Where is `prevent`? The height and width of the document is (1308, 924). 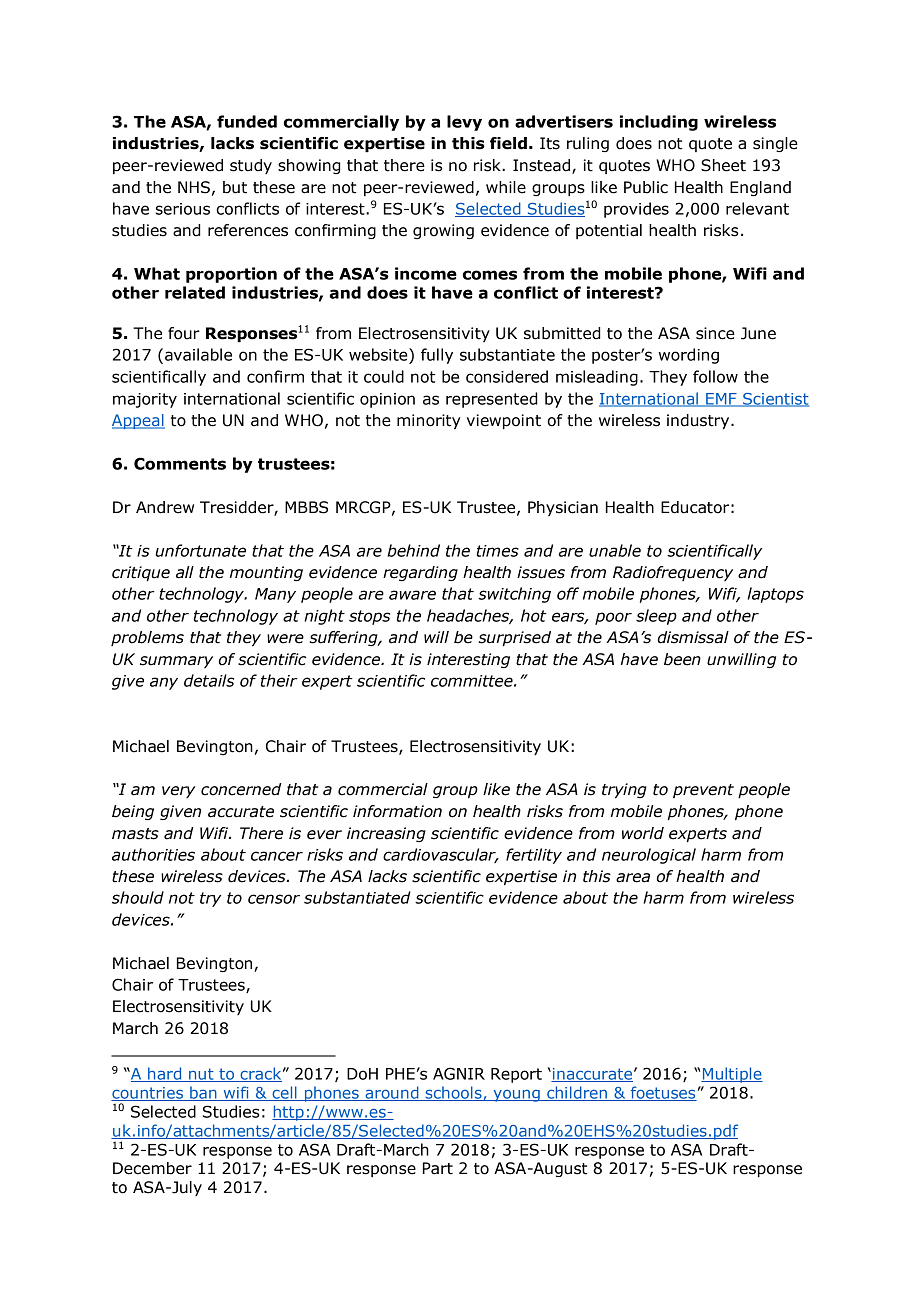
prevent is located at coordinates (703, 791).
